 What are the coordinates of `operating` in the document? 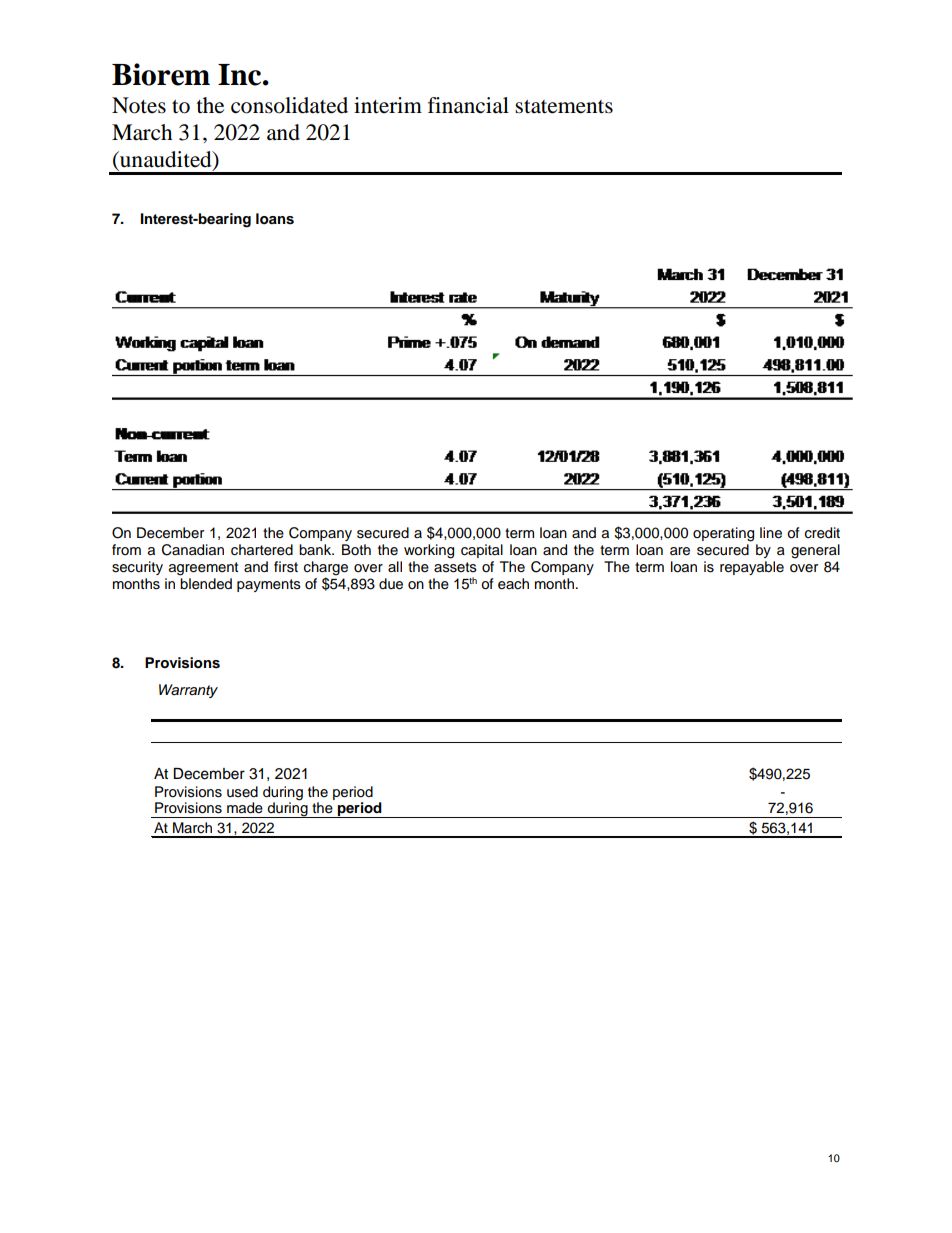 It's located at (723, 534).
